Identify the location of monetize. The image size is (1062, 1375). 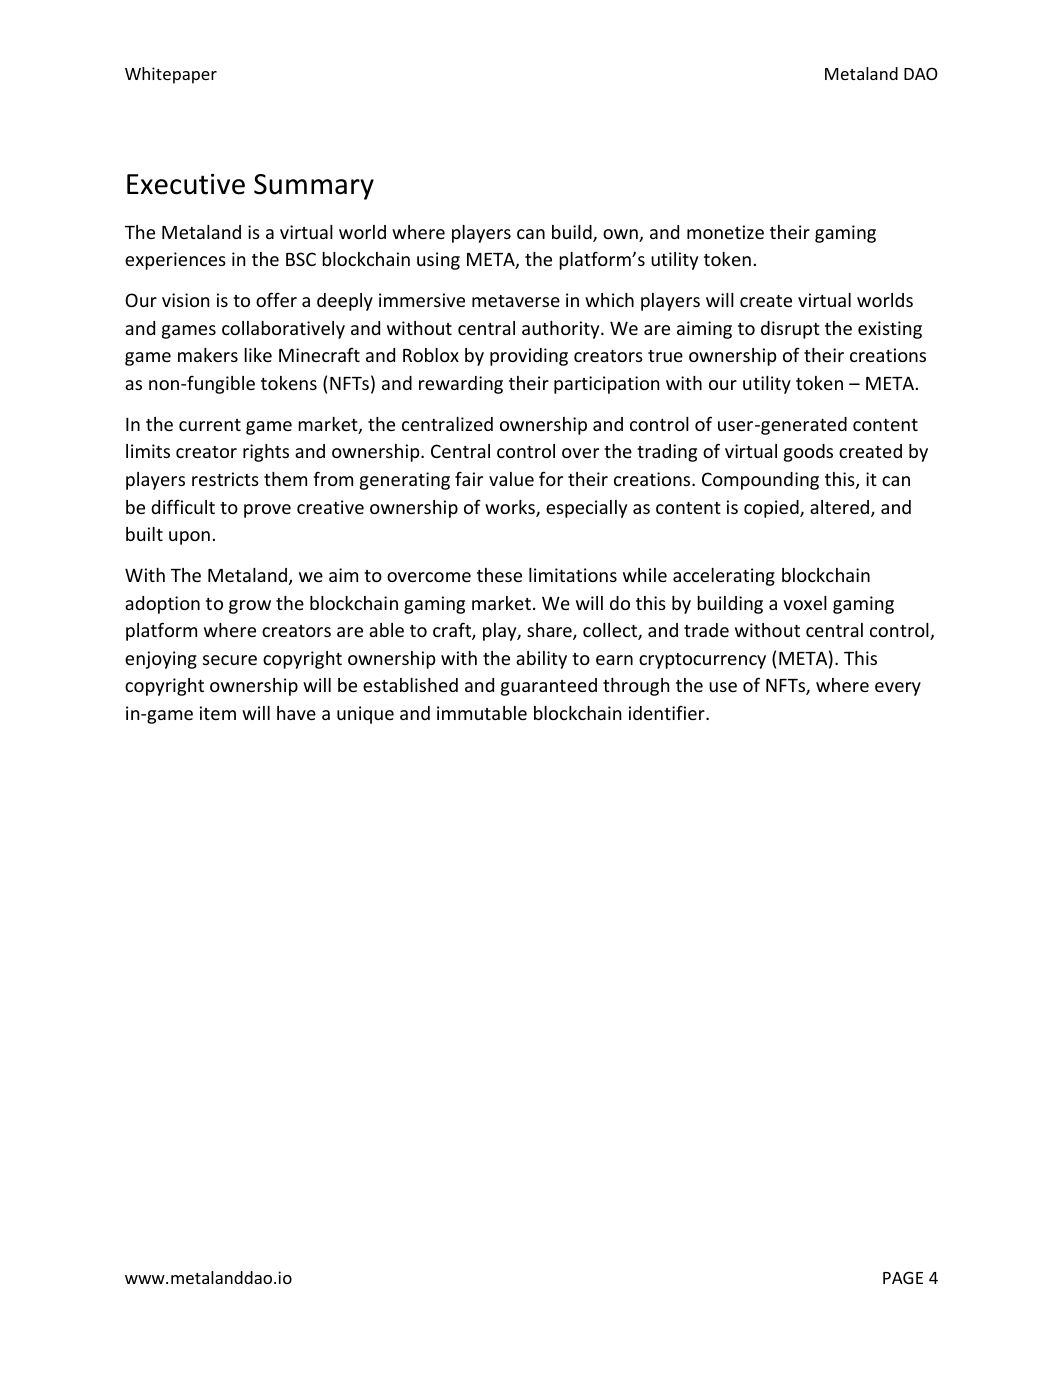
(725, 232).
